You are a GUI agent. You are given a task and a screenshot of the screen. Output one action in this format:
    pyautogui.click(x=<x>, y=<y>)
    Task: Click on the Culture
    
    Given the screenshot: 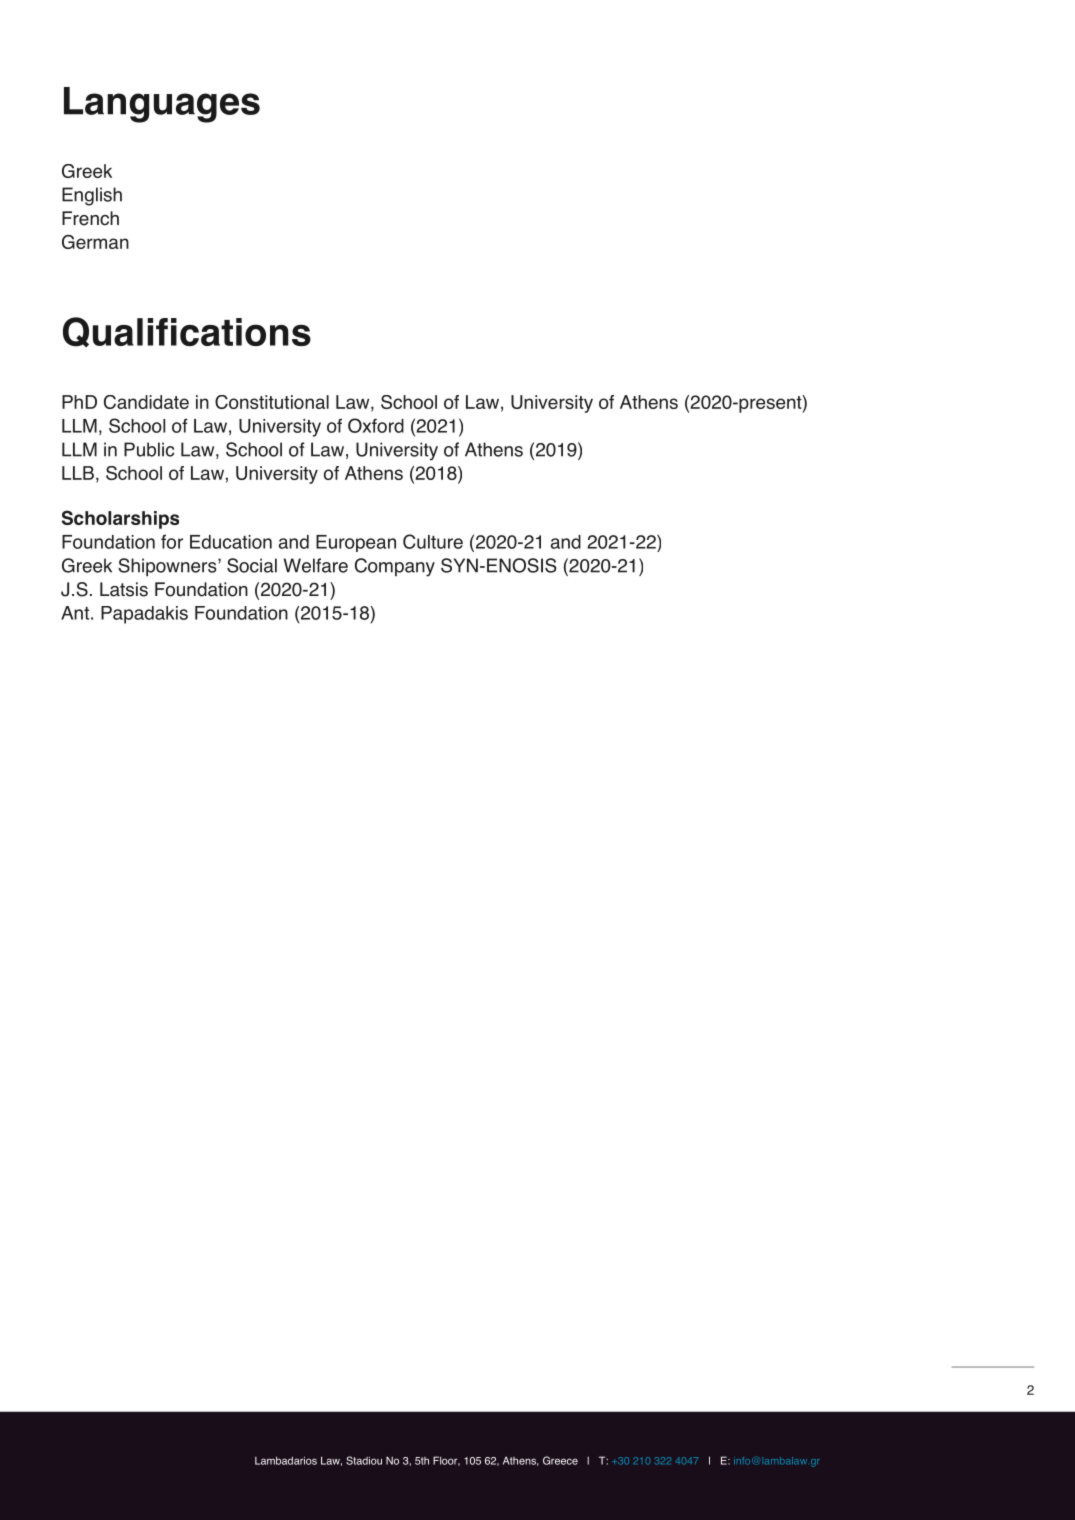 What is the action you would take?
    pyautogui.click(x=433, y=541)
